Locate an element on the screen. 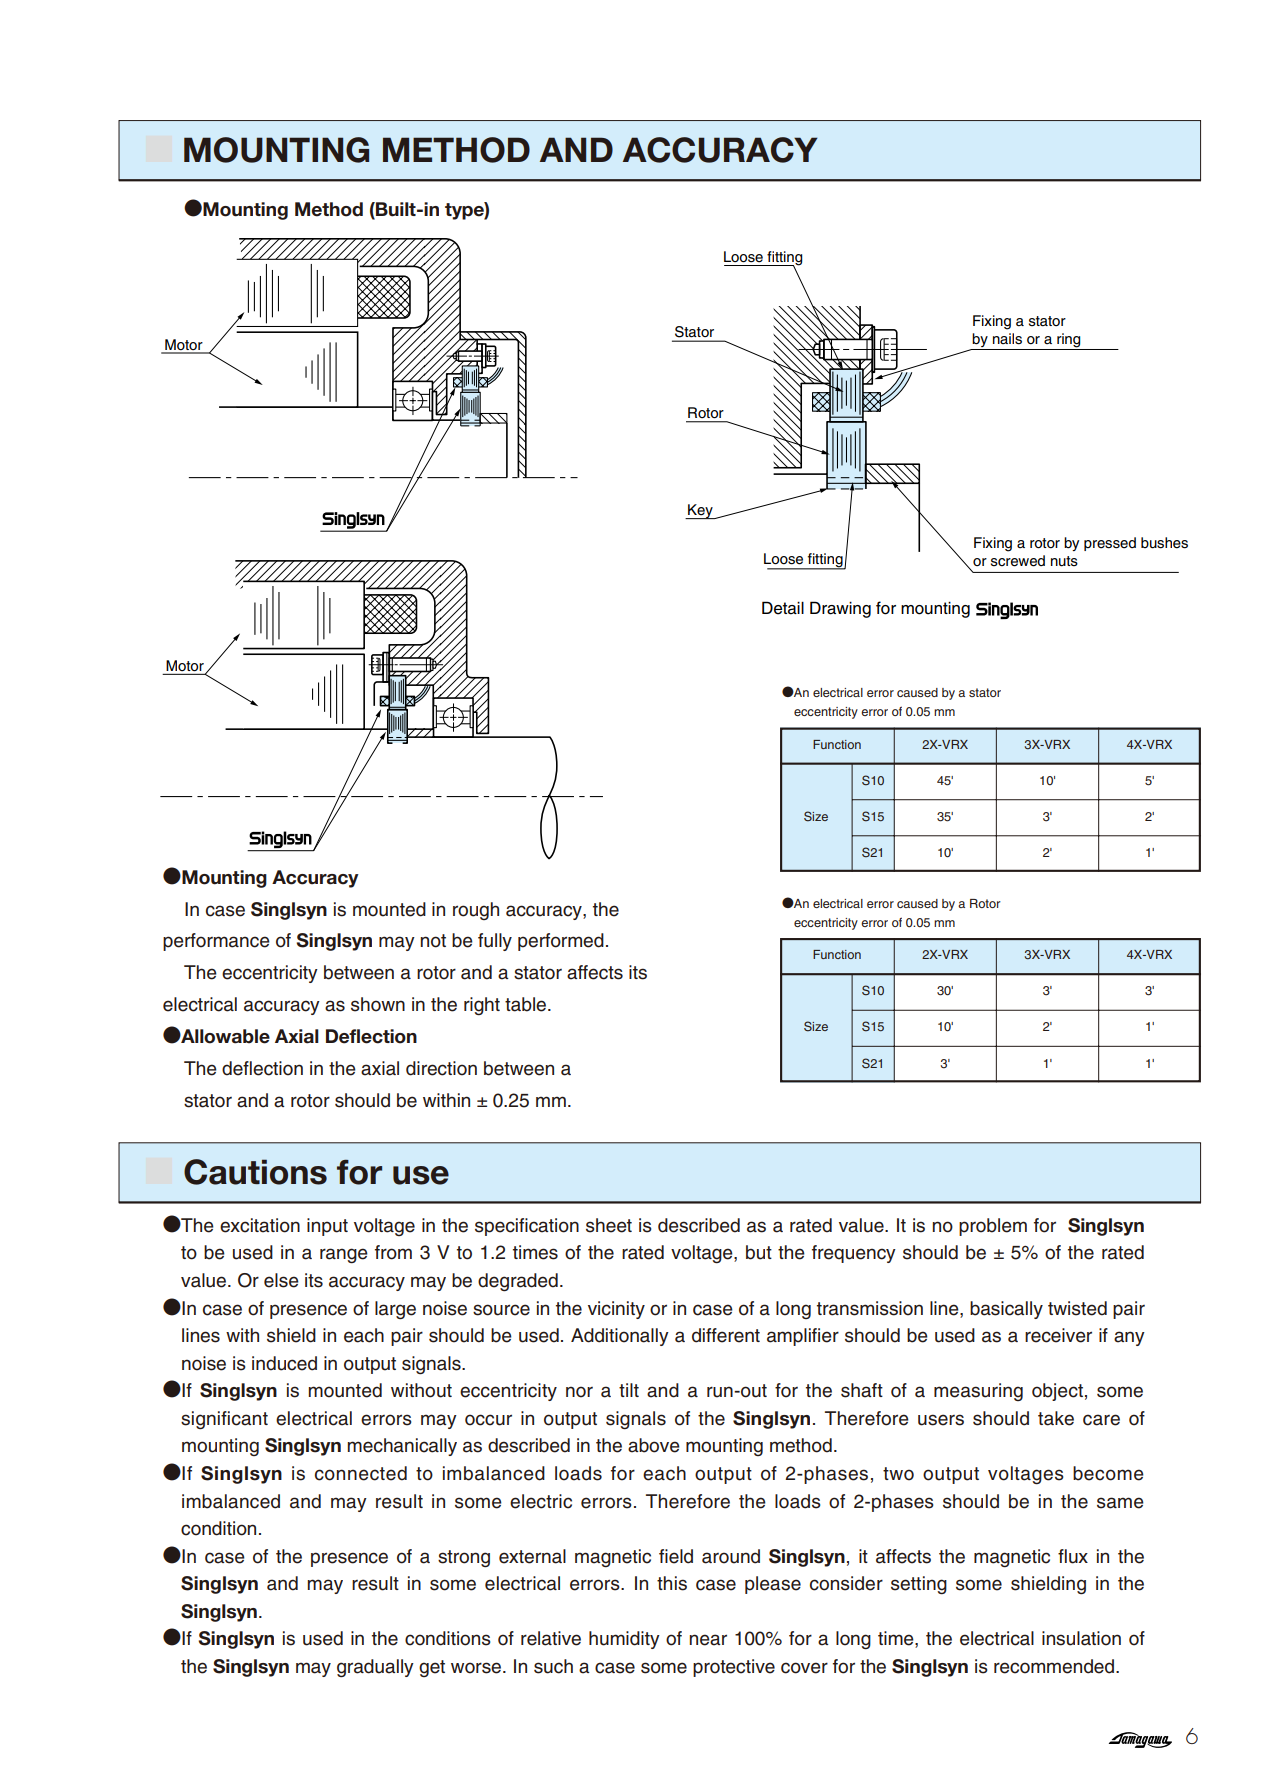 Image resolution: width=1262 pixels, height=1784 pixels. gradually is located at coordinates (375, 1668).
